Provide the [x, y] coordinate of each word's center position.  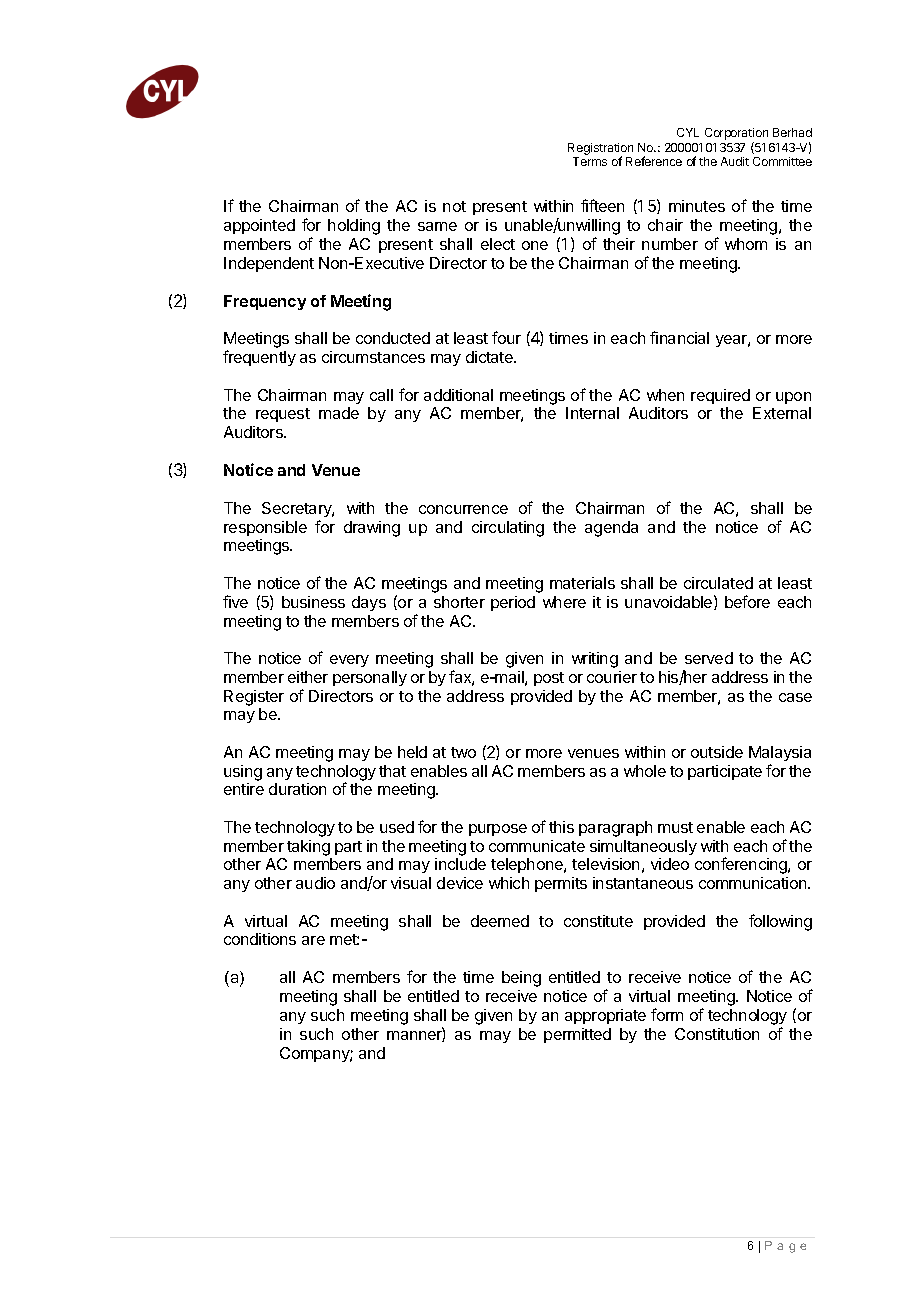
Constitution [717, 1034]
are [313, 940]
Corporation [736, 135]
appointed [259, 226]
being [521, 979]
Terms [590, 161]
